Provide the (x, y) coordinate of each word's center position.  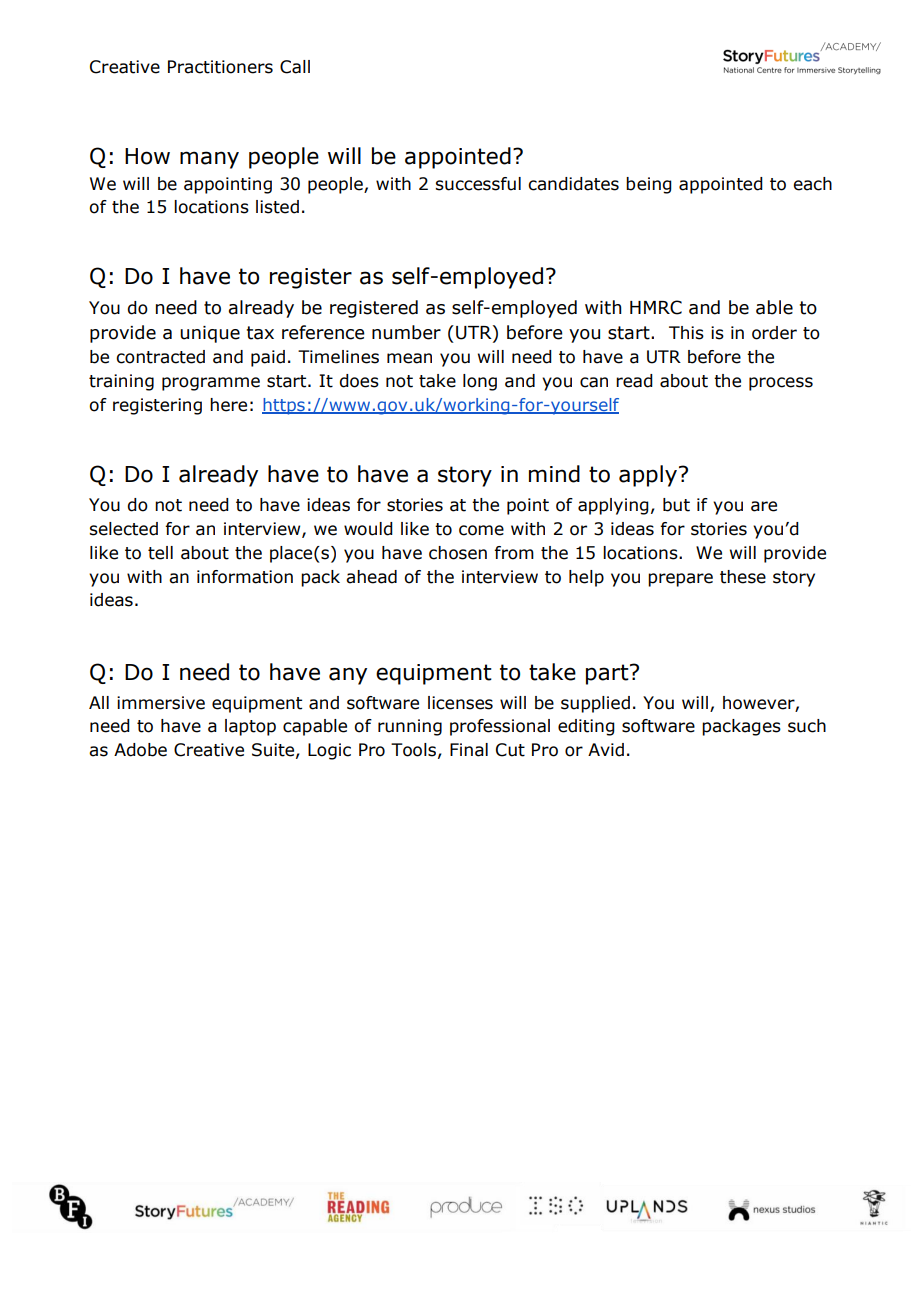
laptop (250, 727)
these (743, 577)
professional (500, 727)
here (228, 405)
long (480, 382)
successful (478, 184)
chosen (458, 553)
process (781, 384)
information (245, 577)
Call (295, 67)
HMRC (656, 307)
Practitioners (220, 67)
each (812, 184)
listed (277, 207)
